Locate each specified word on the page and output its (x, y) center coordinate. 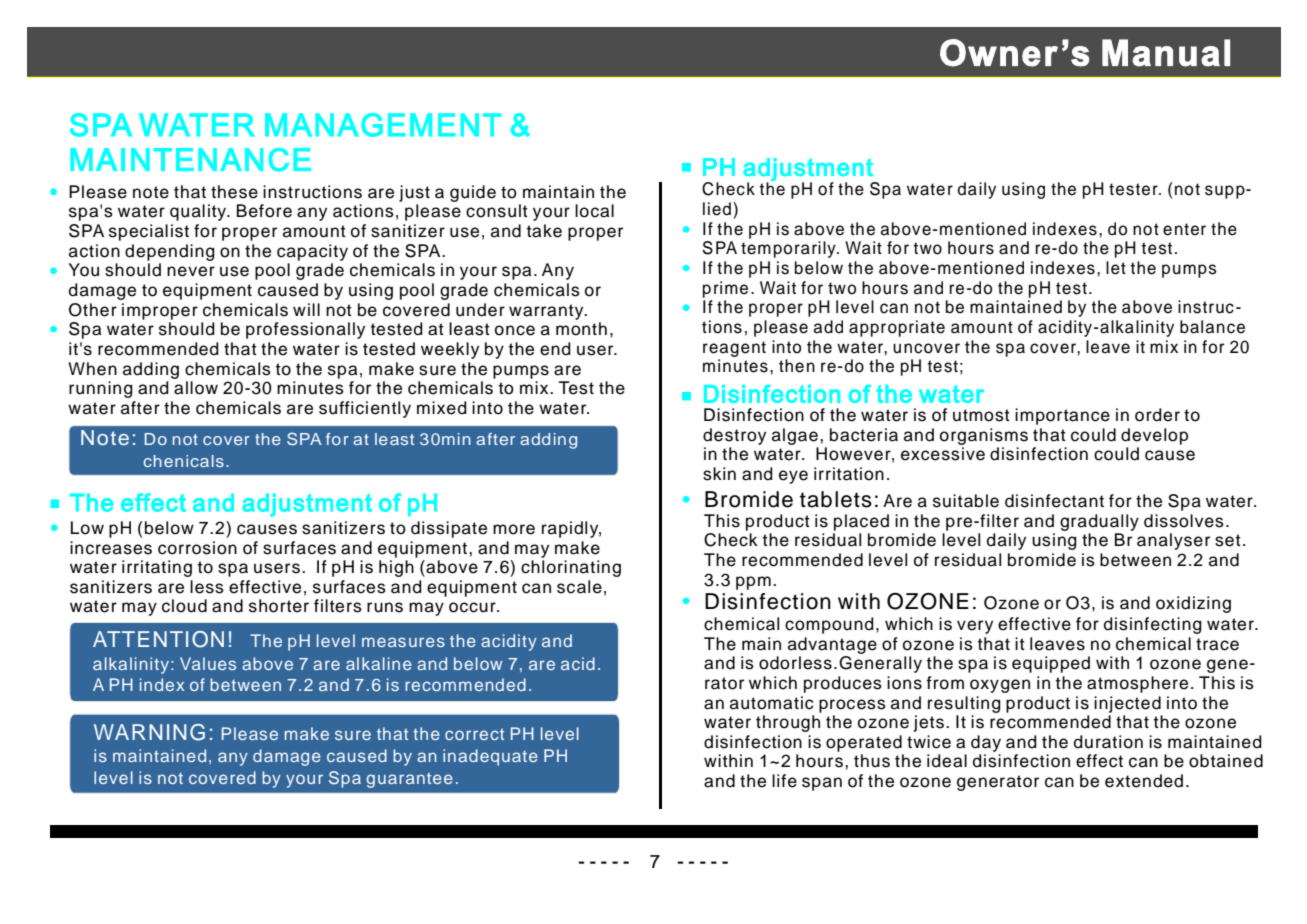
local (594, 211)
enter (1184, 229)
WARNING (149, 732)
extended (1144, 781)
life (784, 781)
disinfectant (1054, 501)
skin (719, 474)
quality (199, 212)
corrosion (197, 548)
